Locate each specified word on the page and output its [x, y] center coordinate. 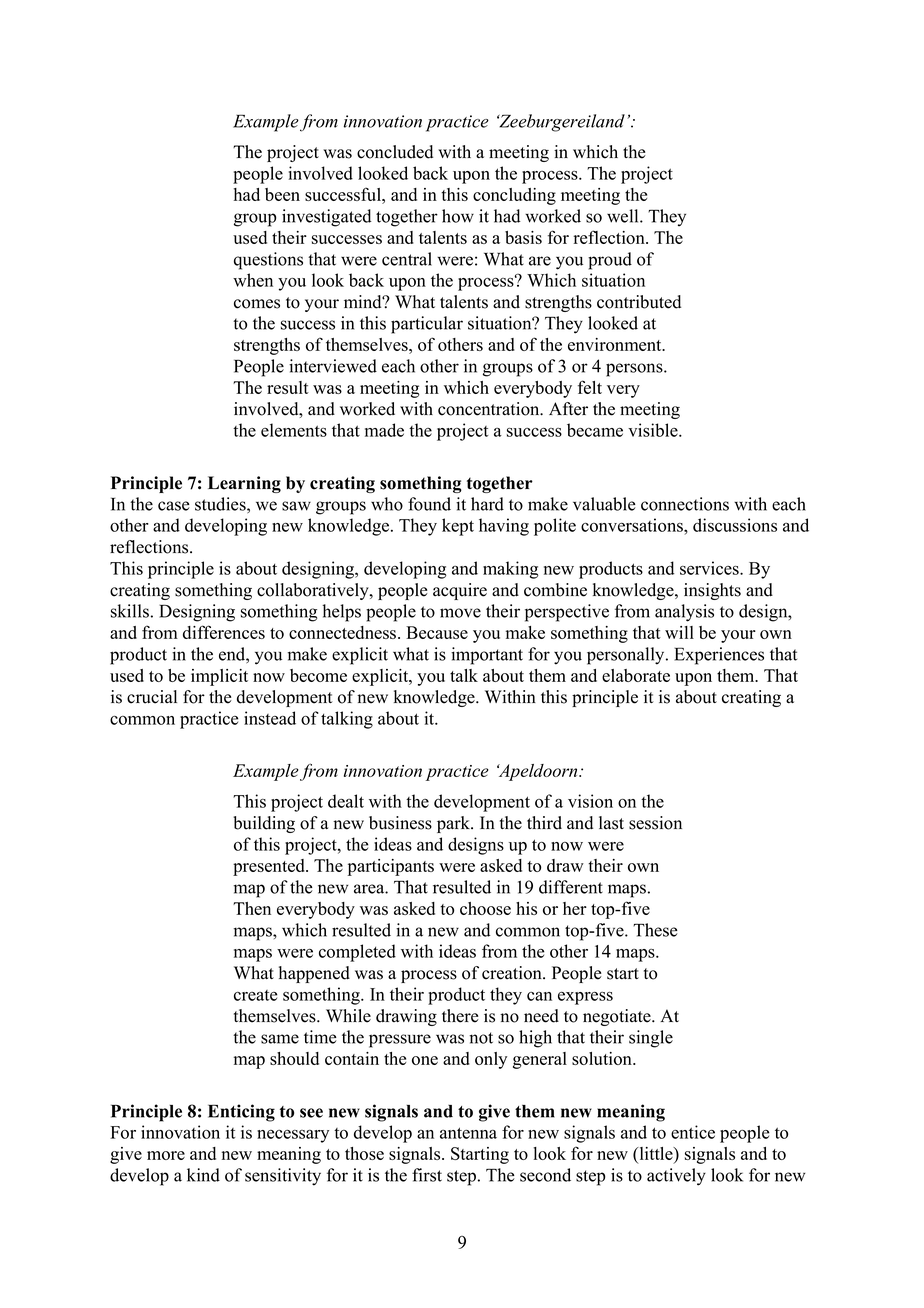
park [454, 824]
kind [203, 1175]
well [624, 216]
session [655, 823]
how [458, 216]
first [427, 1175]
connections [685, 504]
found [429, 504]
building [264, 824]
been [282, 194]
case [174, 506]
